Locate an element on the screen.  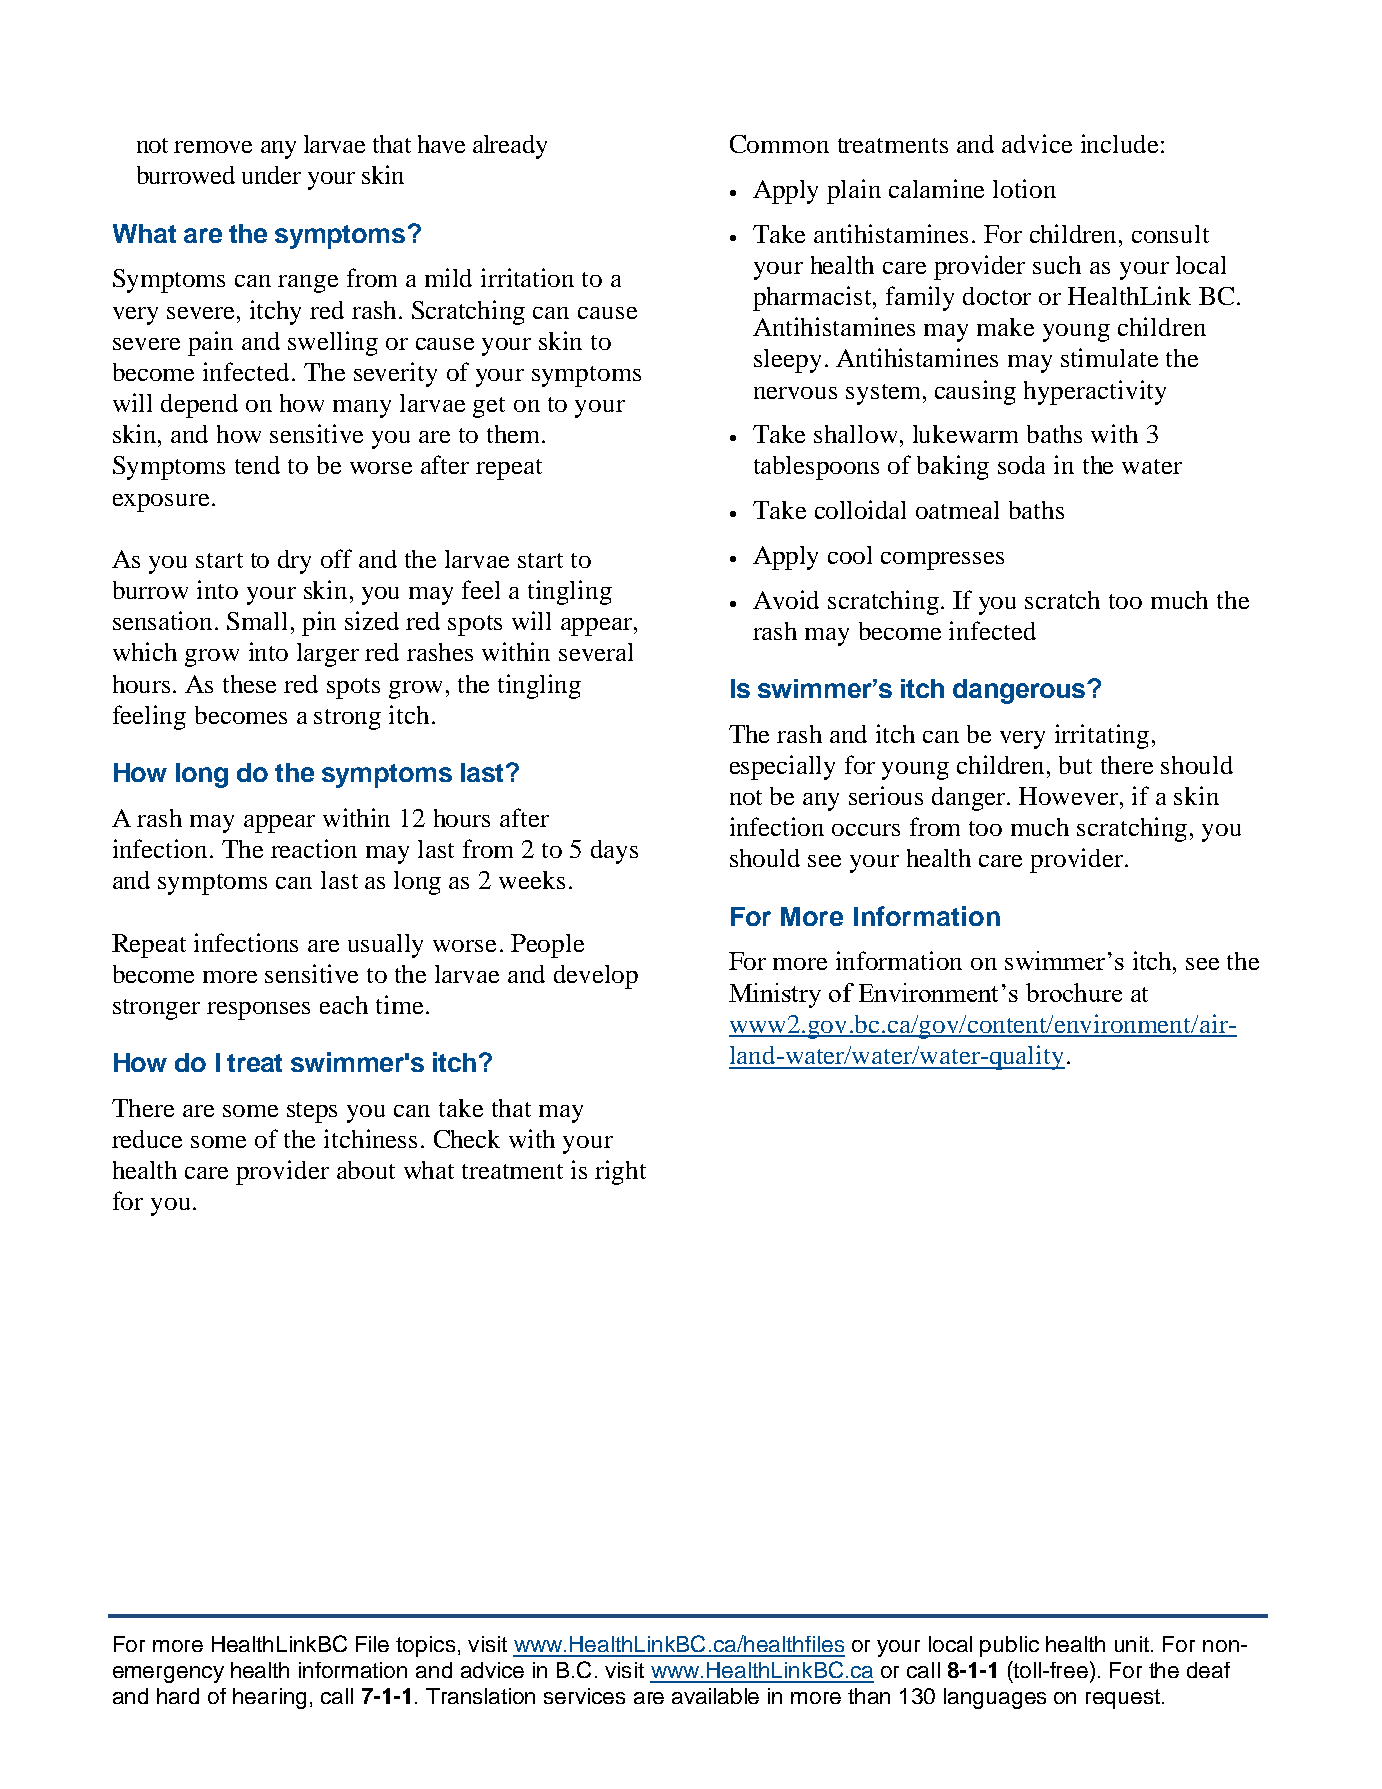
hearing is located at coordinates (269, 1698).
